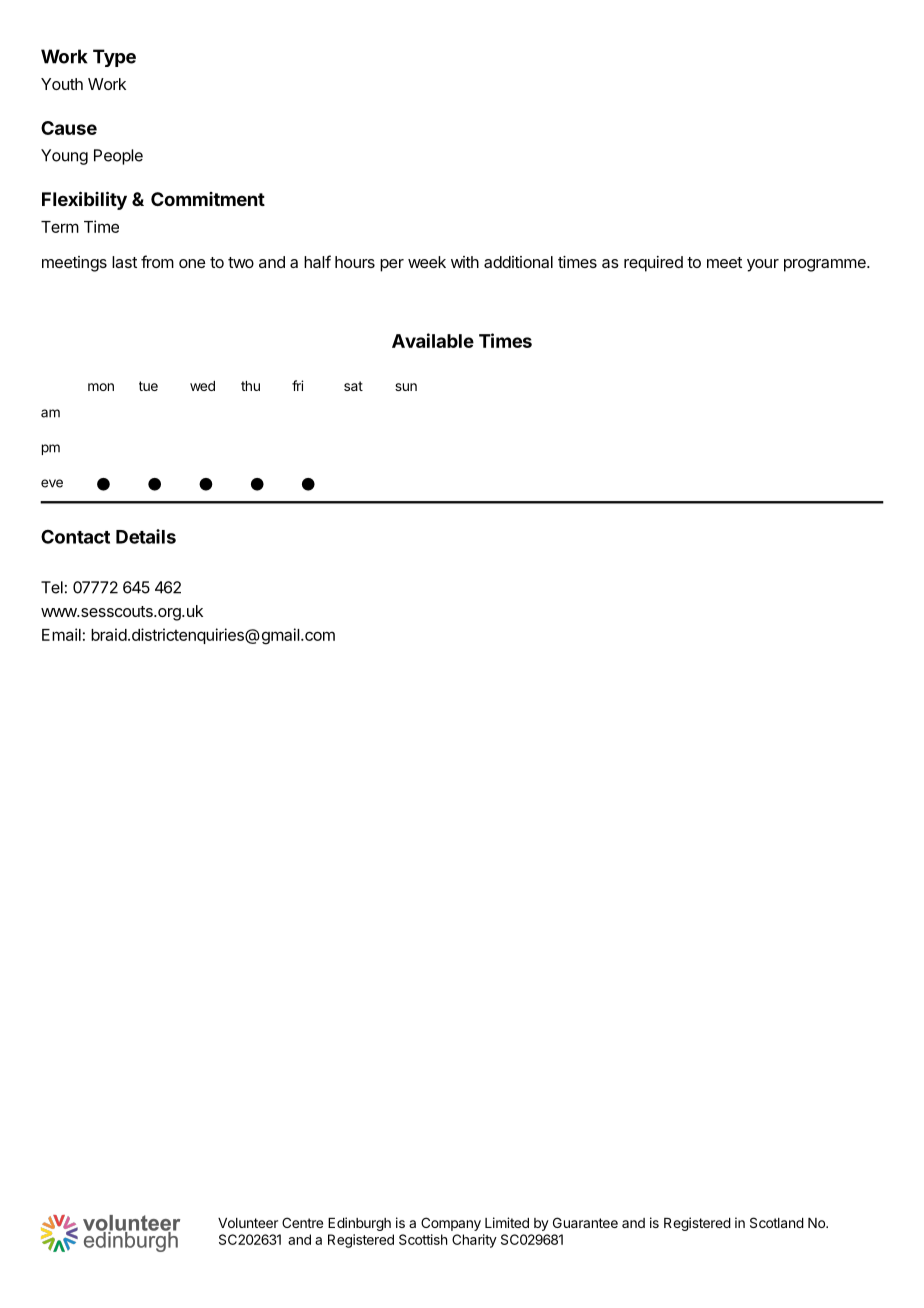  I want to click on your, so click(763, 265).
